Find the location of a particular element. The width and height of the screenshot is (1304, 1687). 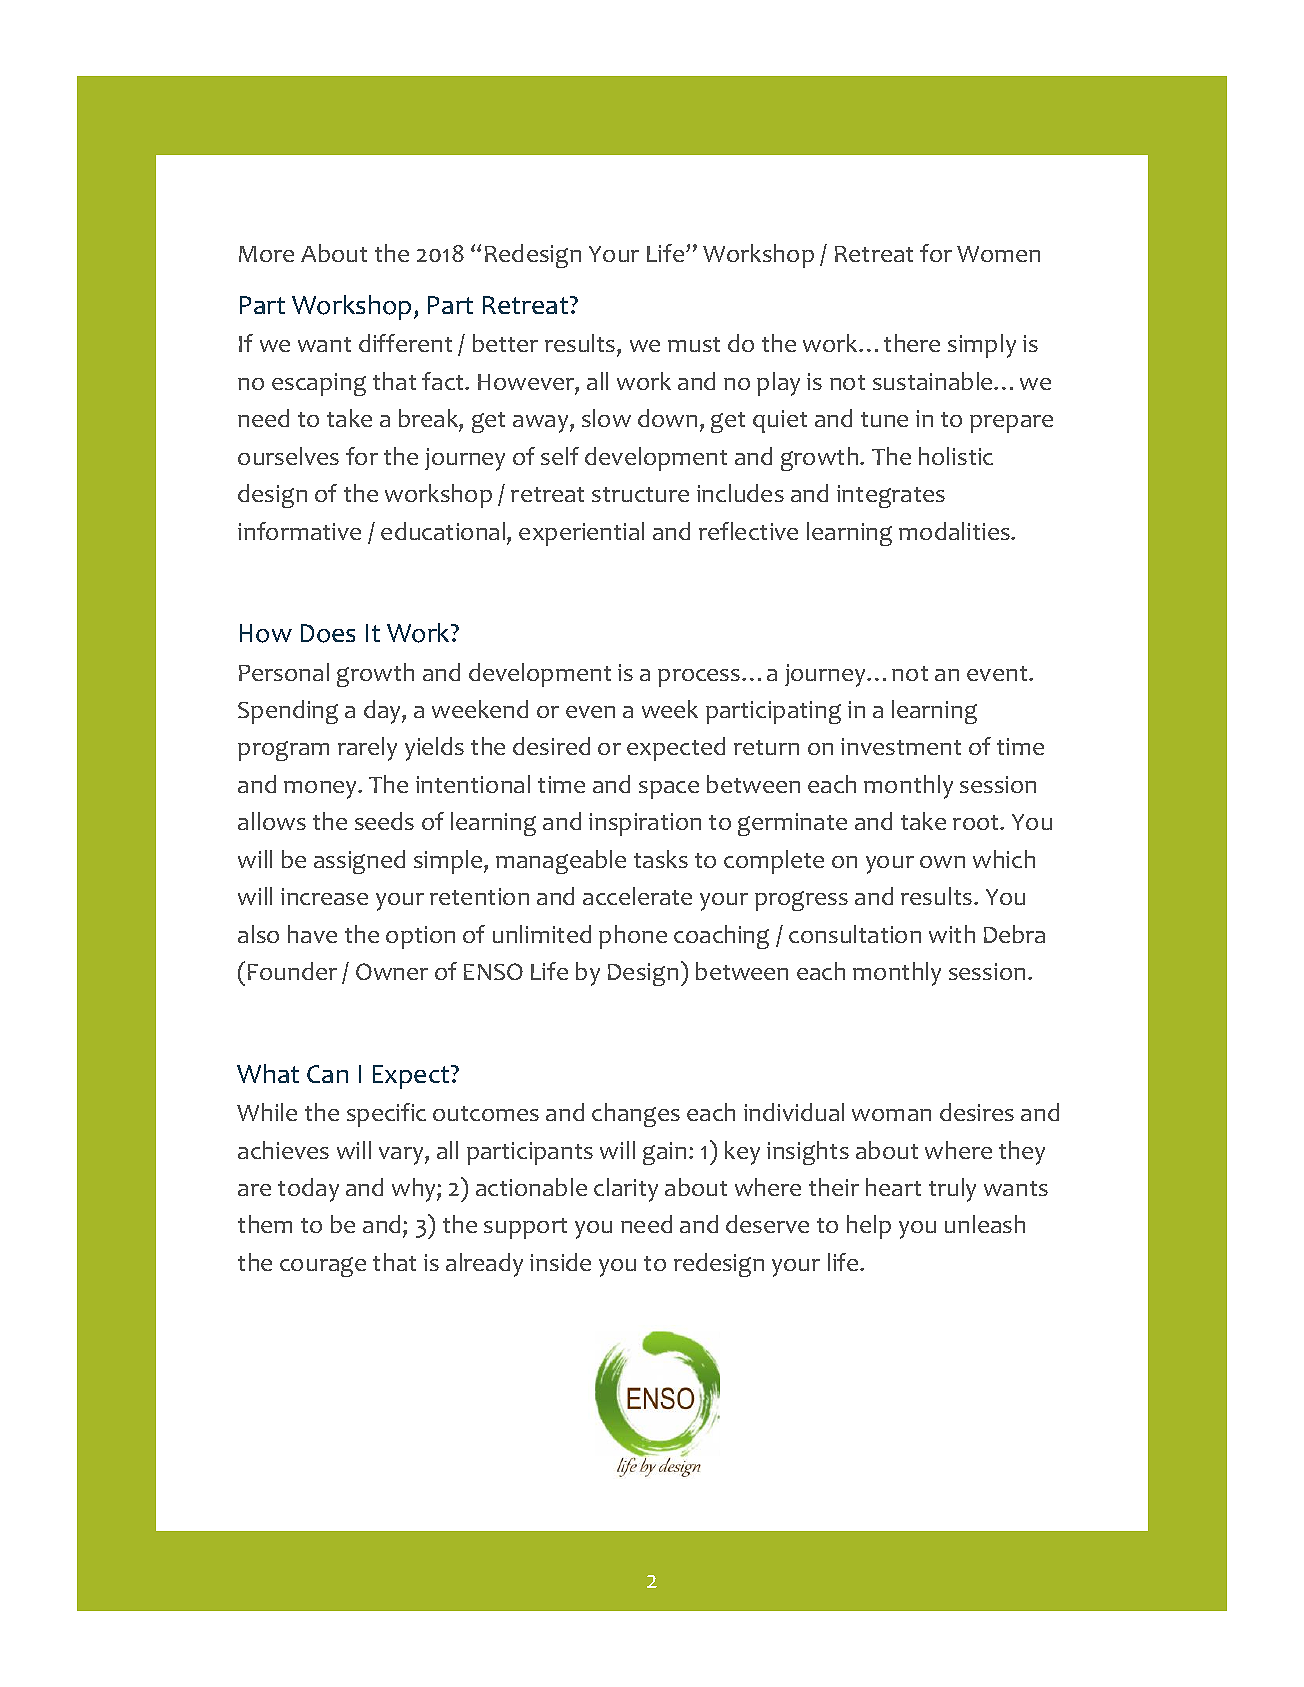

unleash is located at coordinates (985, 1224).
